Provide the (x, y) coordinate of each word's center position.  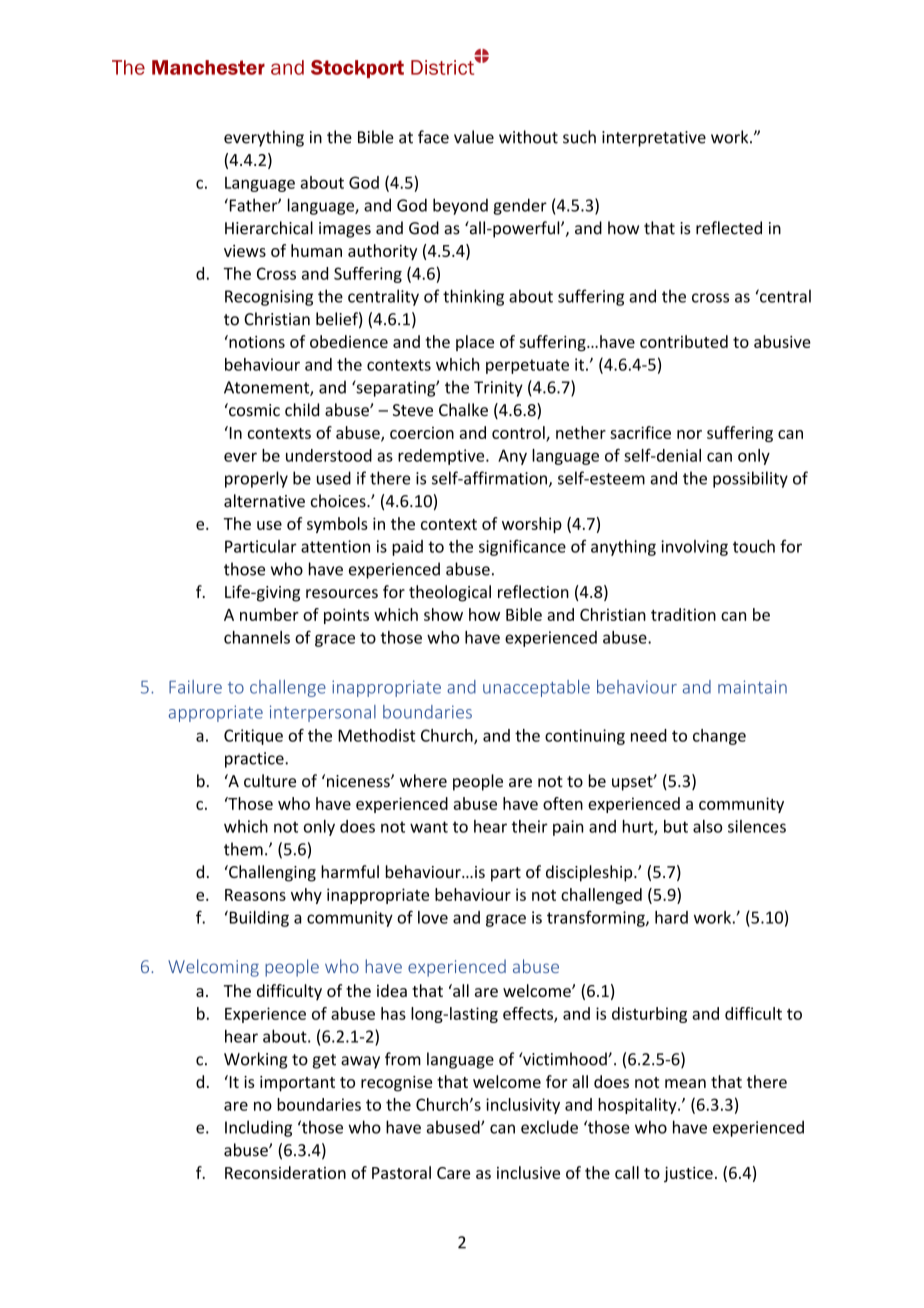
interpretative (654, 139)
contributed (684, 341)
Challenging (271, 873)
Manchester (208, 67)
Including (258, 1128)
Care (453, 1173)
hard (671, 917)
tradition (683, 614)
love (433, 917)
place (475, 343)
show (443, 614)
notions (256, 341)
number (269, 614)
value (474, 137)
